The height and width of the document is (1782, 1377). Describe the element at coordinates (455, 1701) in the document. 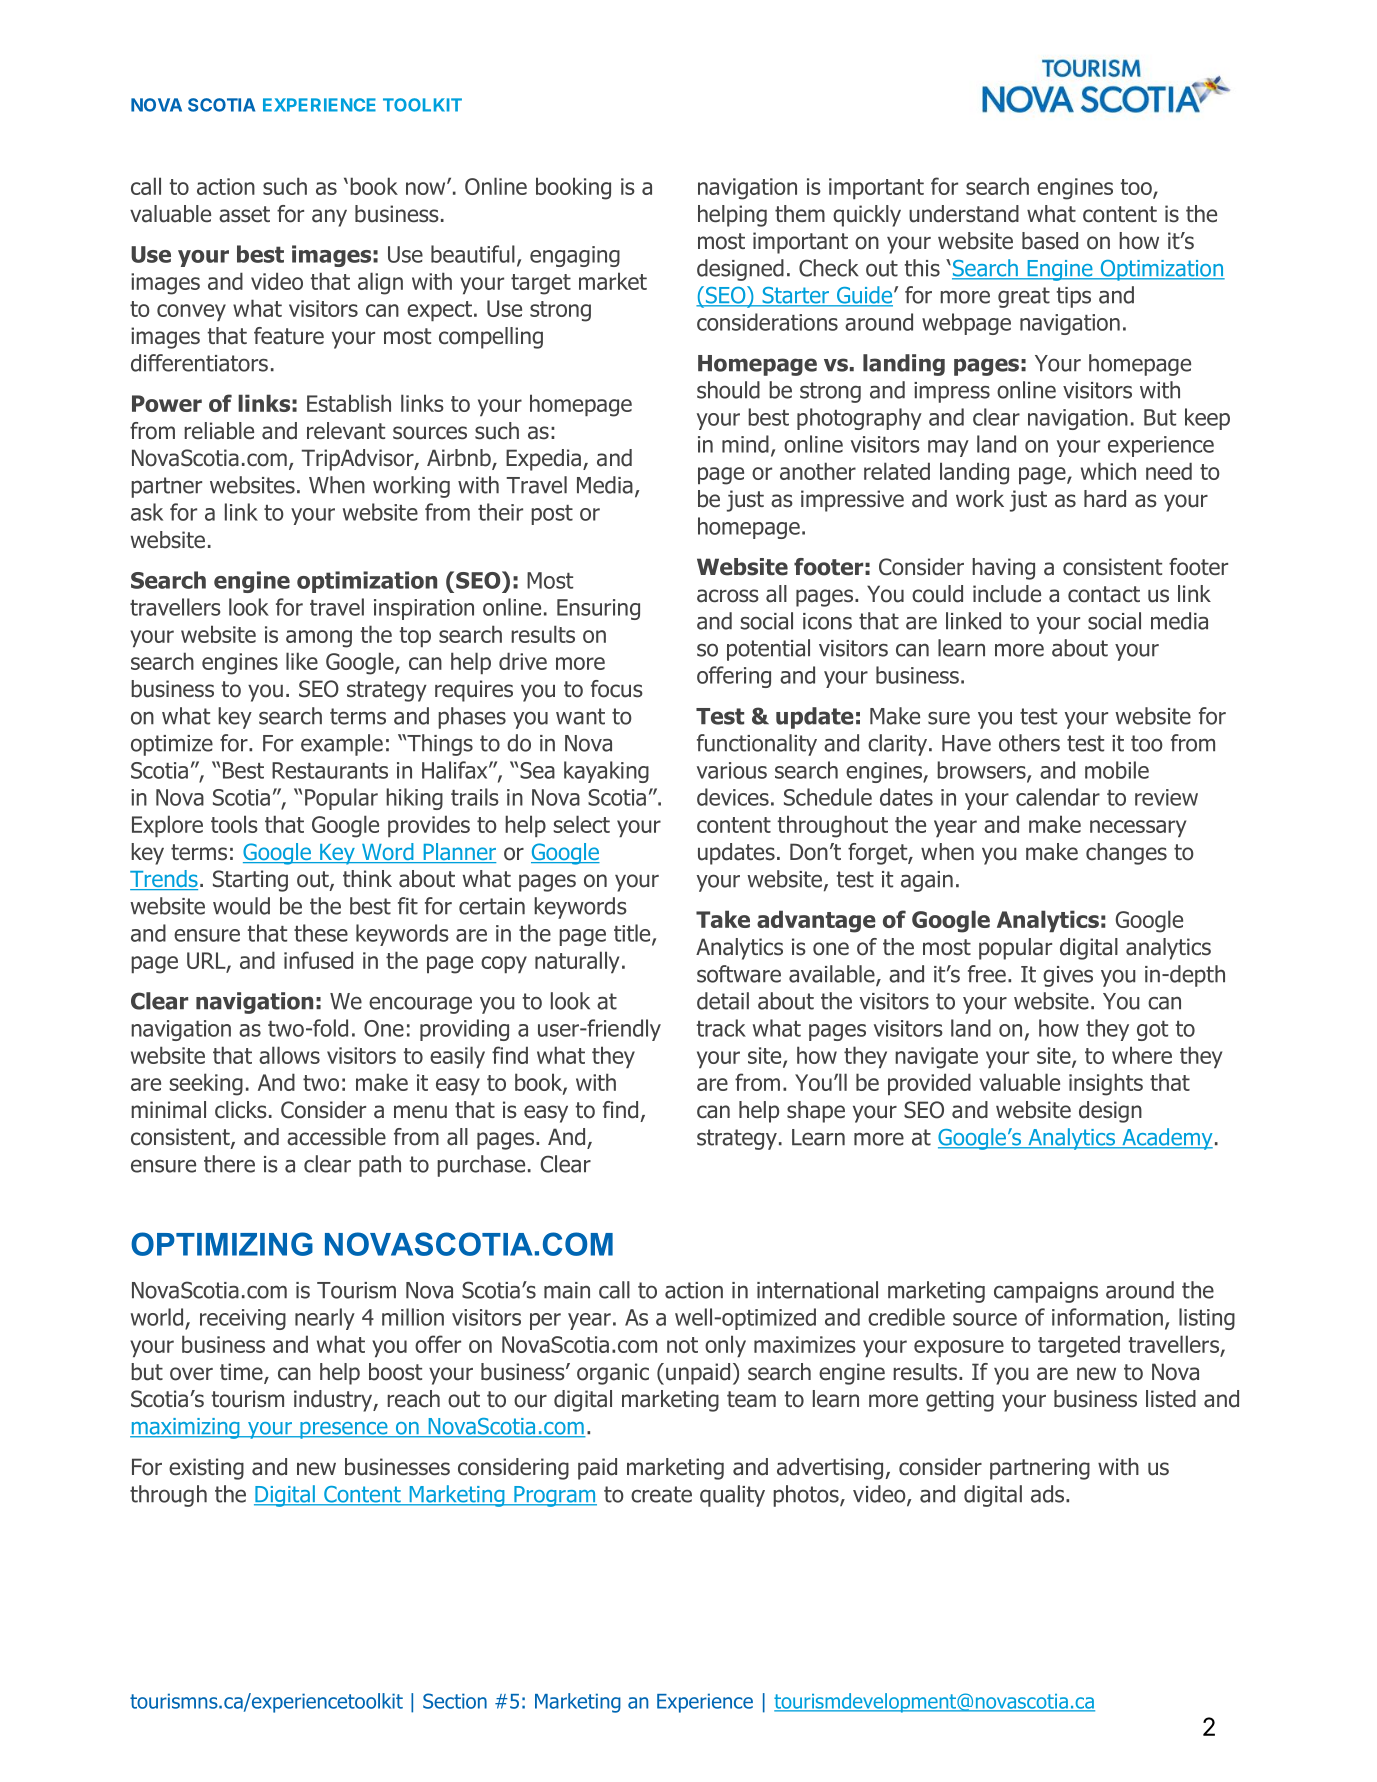

I see `Section` at that location.
